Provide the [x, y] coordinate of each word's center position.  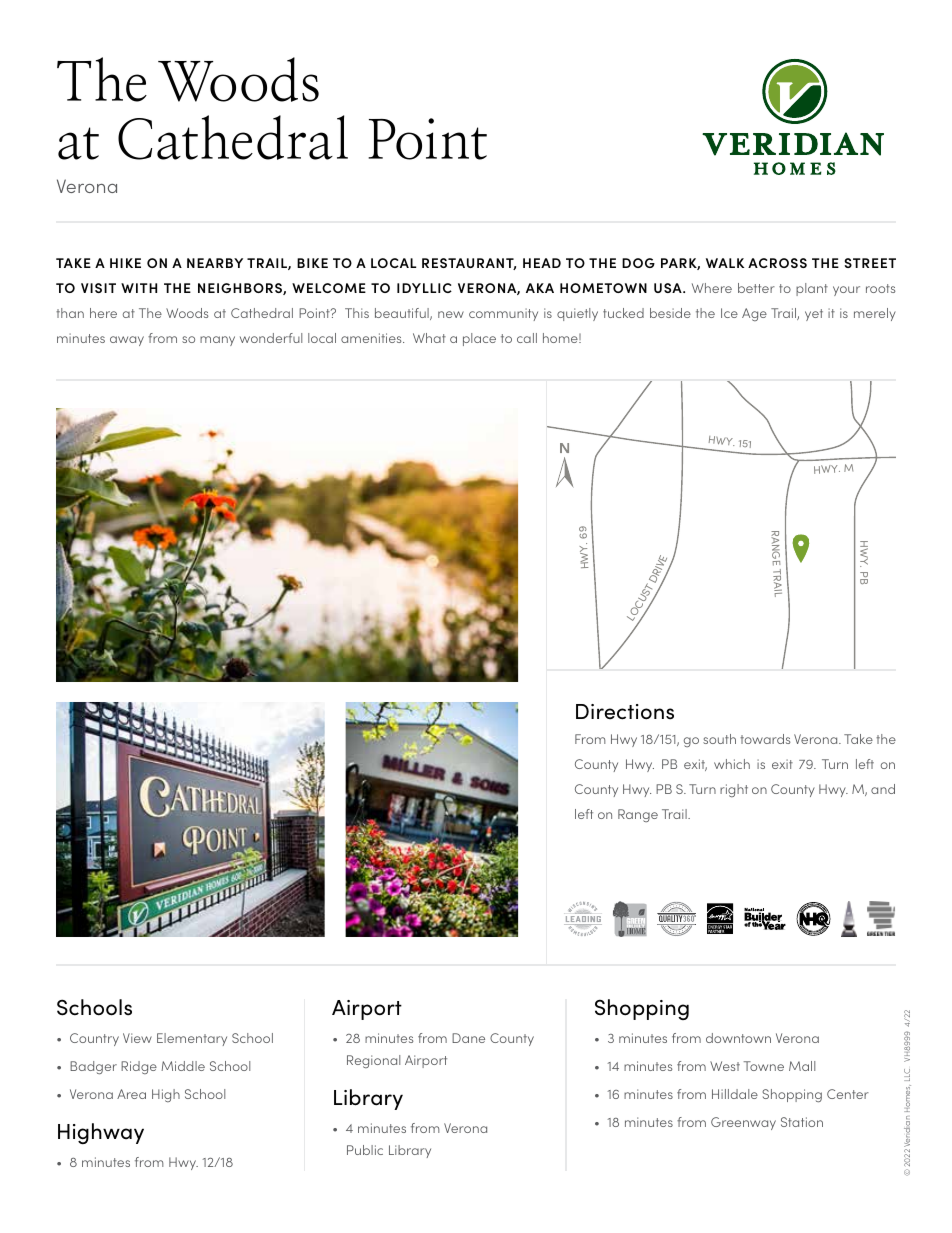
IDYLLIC [424, 288]
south [719, 739]
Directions [625, 712]
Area [131, 1094]
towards [765, 739]
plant [812, 289]
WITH [139, 288]
